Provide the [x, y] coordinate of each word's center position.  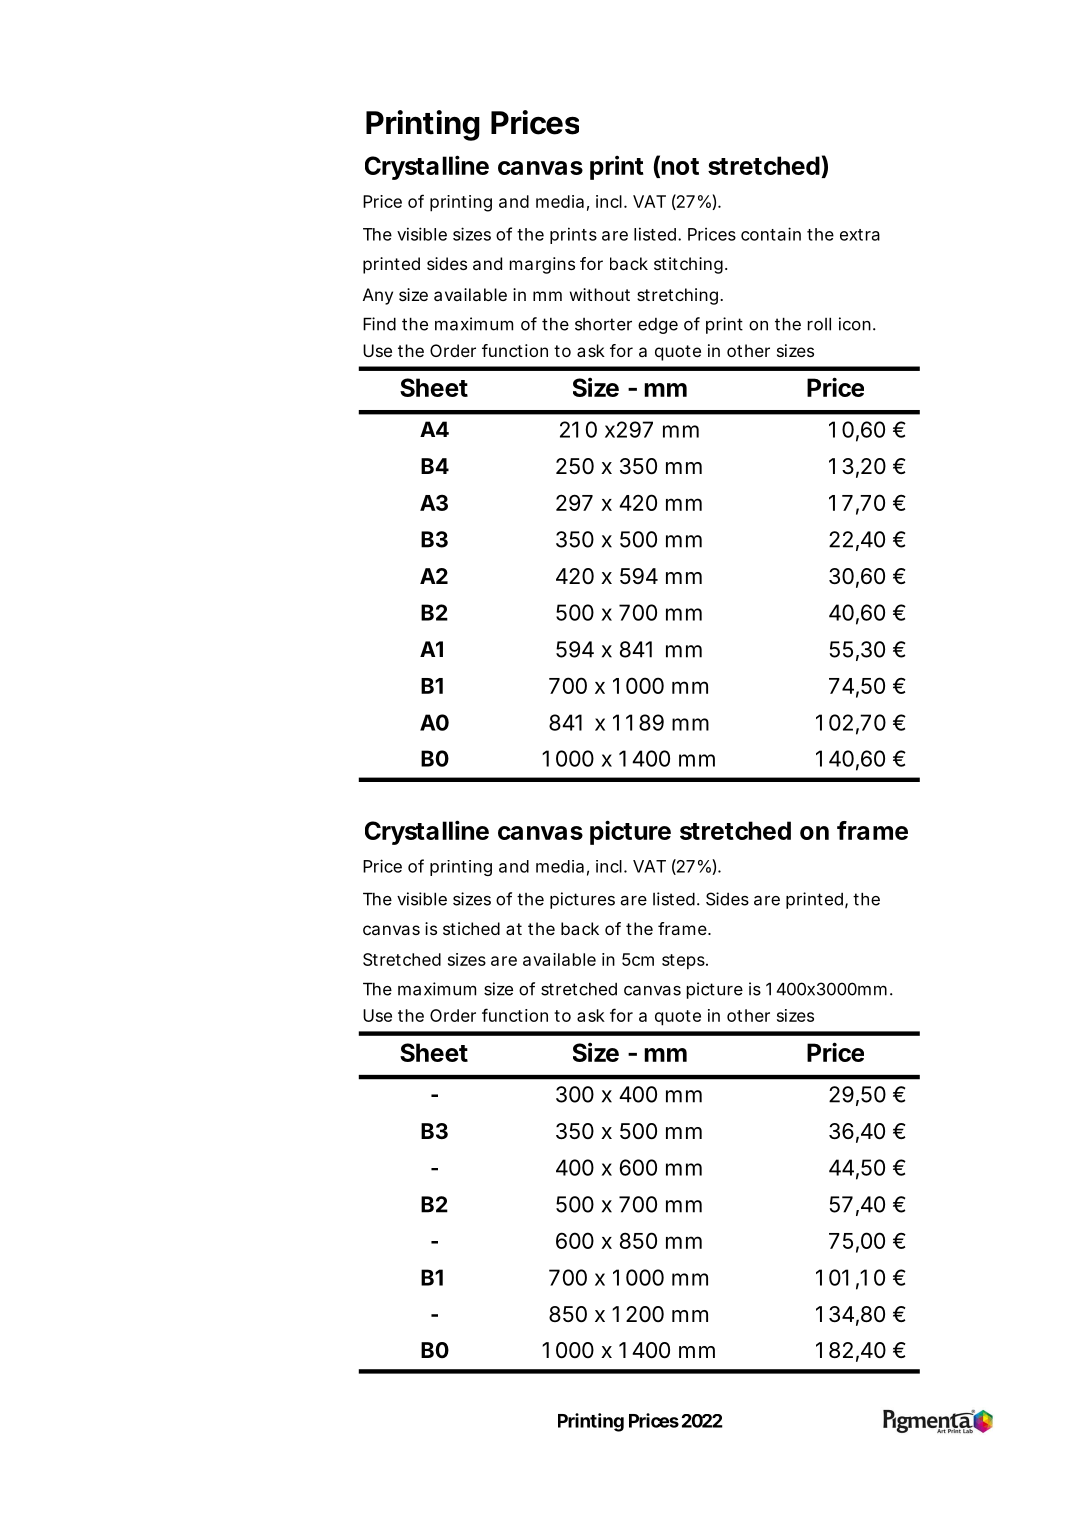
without [600, 294]
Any [378, 296]
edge [658, 326]
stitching [688, 265]
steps [684, 962]
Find [379, 324]
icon [855, 324]
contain [771, 234]
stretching [677, 296]
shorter [603, 324]
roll [819, 324]
